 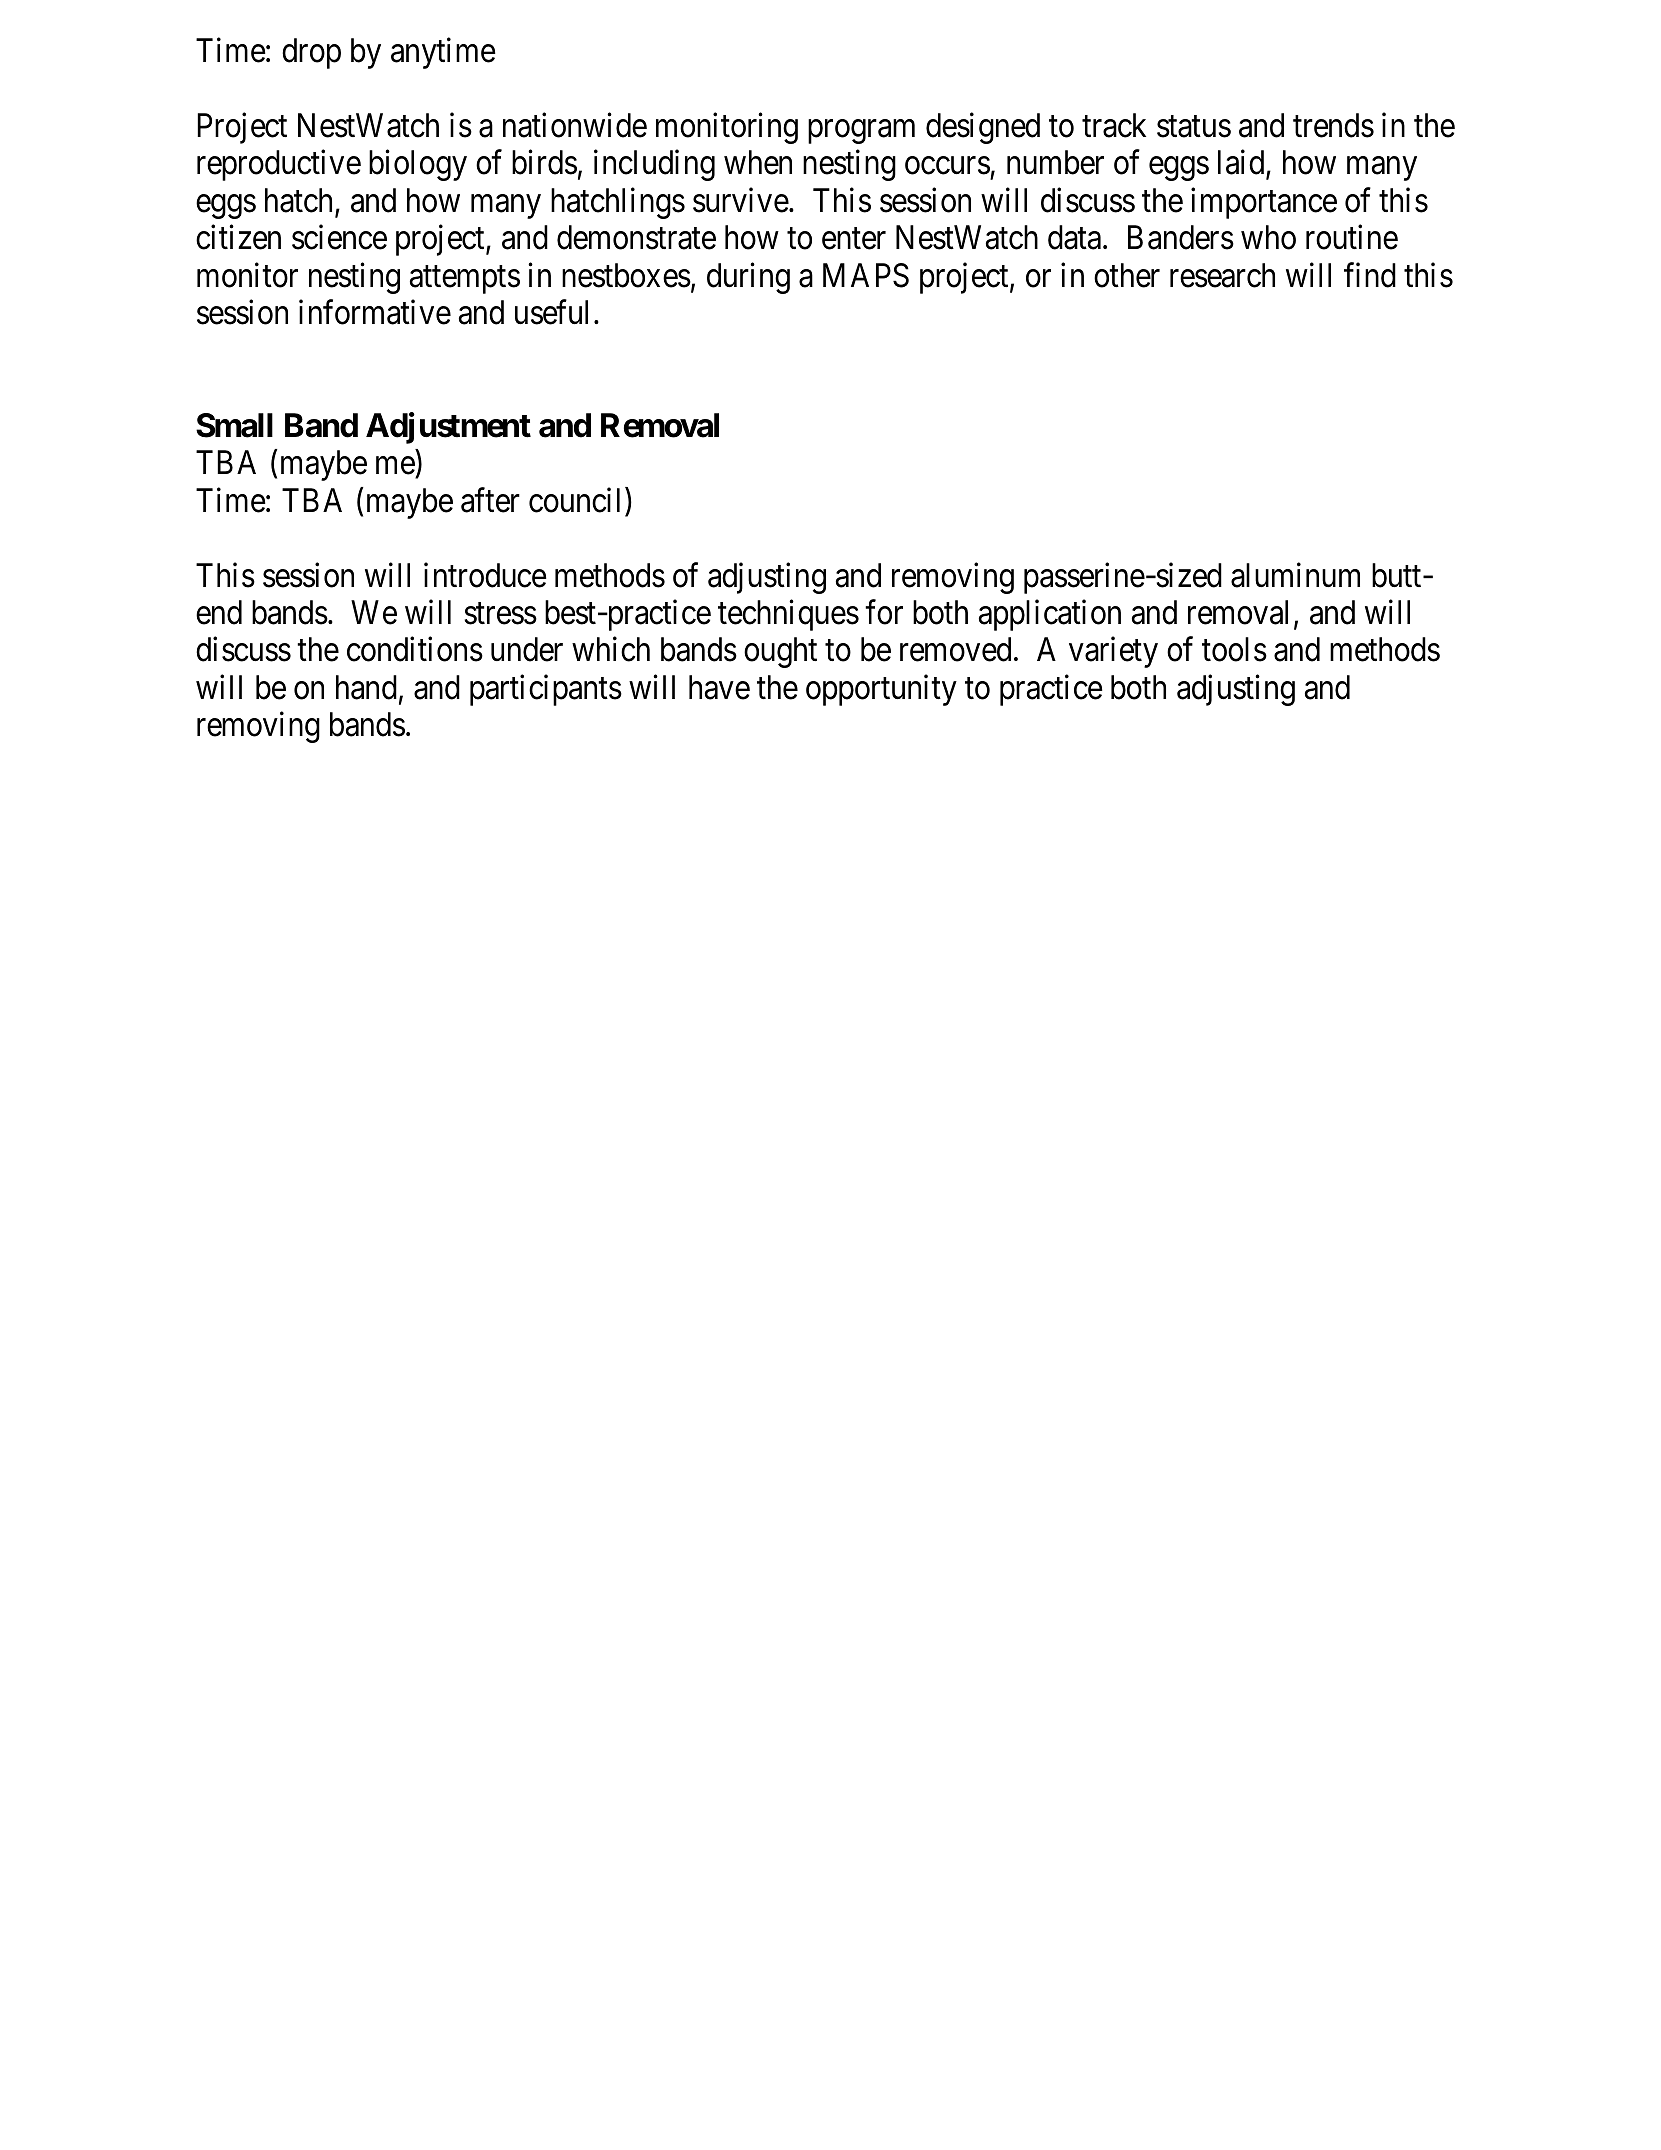 I want to click on after, so click(x=490, y=500).
